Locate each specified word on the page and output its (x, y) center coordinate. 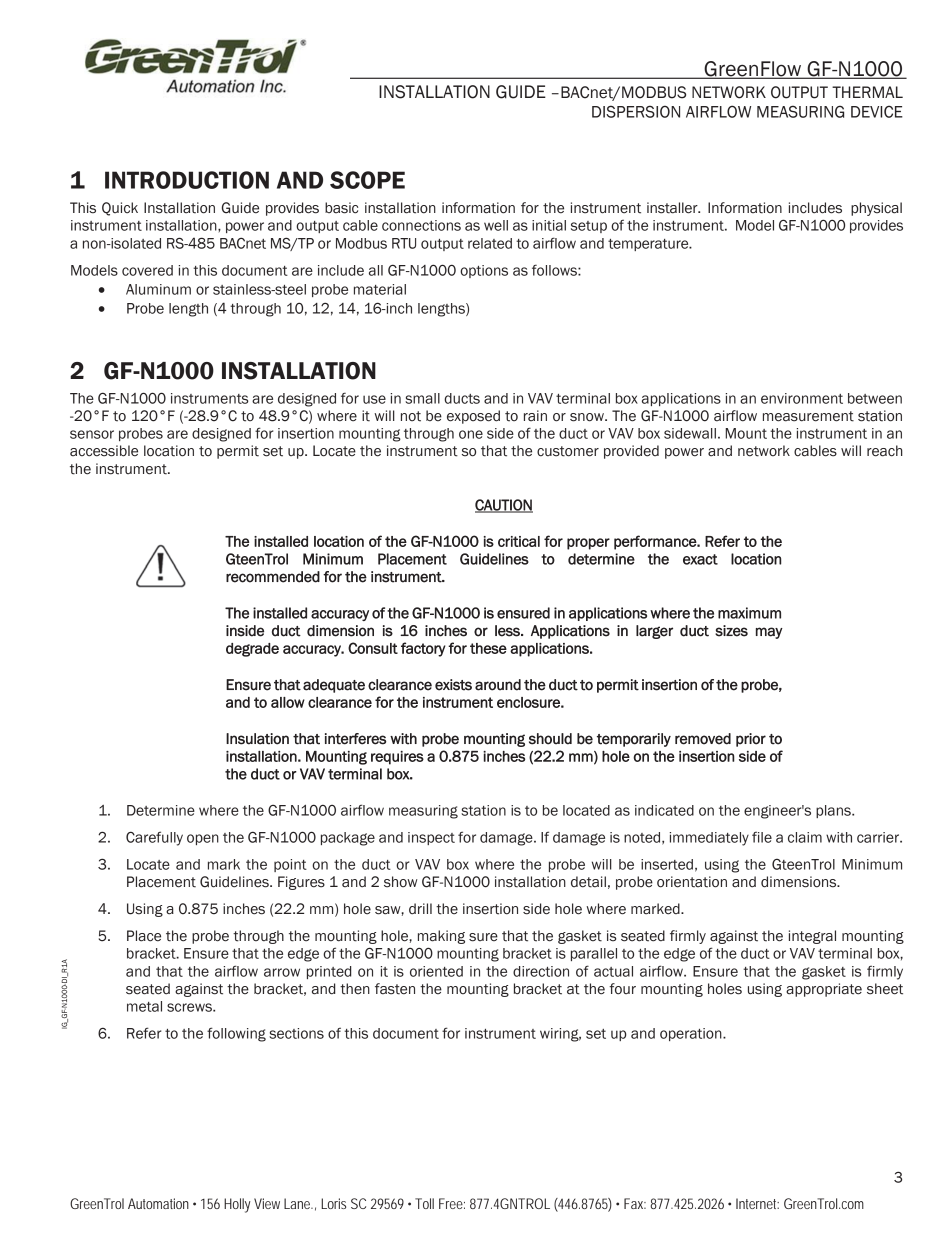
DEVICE (877, 111)
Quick (120, 209)
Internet (757, 1203)
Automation (158, 1203)
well (496, 225)
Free (451, 1203)
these (488, 648)
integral (812, 937)
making (441, 937)
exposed (473, 417)
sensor (92, 434)
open (203, 839)
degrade (252, 650)
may (769, 633)
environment (802, 398)
